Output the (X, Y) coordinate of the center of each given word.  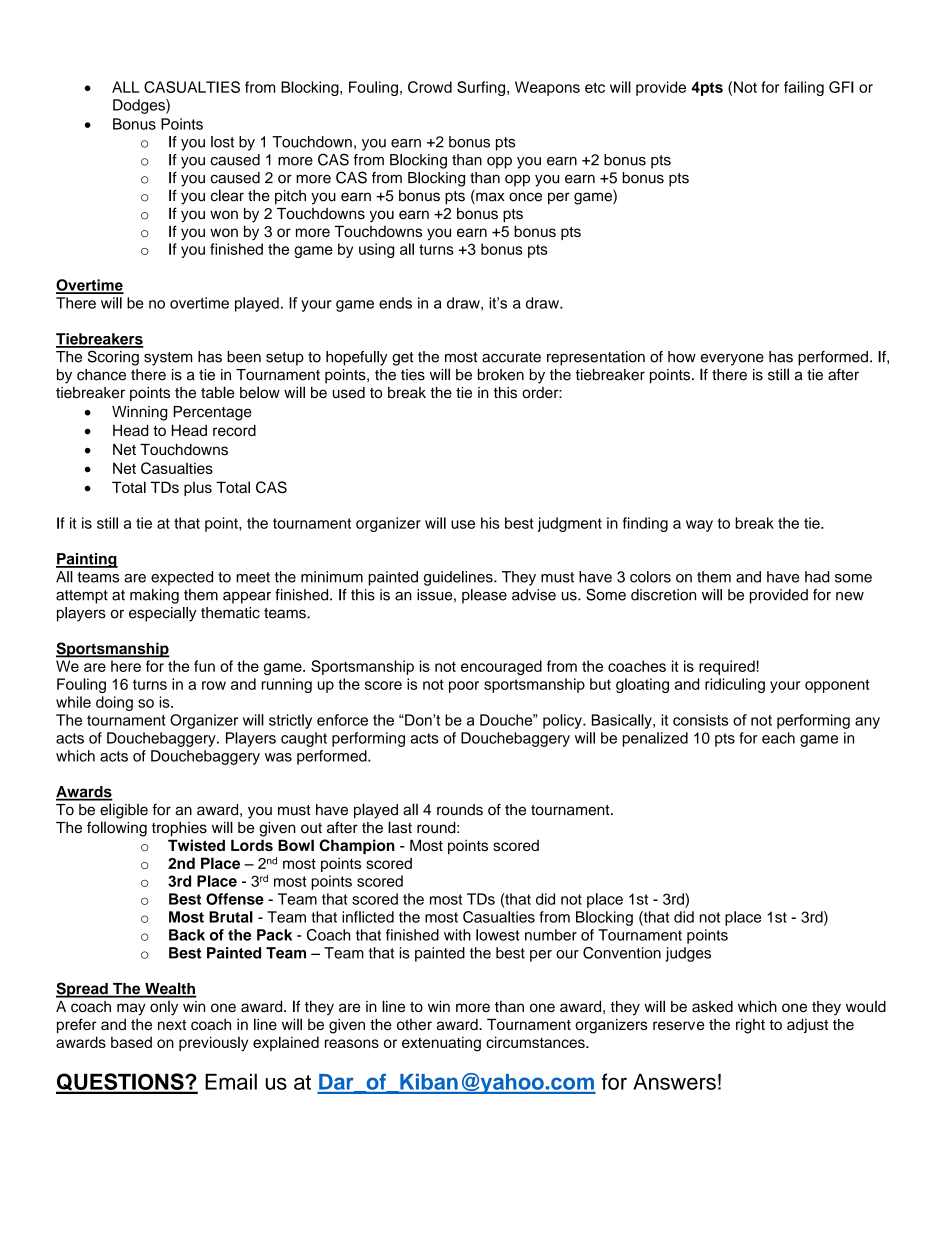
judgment (570, 524)
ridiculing (735, 685)
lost (222, 142)
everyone (732, 359)
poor (464, 687)
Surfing (482, 88)
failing (804, 88)
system (168, 359)
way (699, 526)
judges (688, 954)
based (131, 1042)
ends (395, 303)
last (400, 827)
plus (198, 489)
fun (204, 666)
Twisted (196, 845)
